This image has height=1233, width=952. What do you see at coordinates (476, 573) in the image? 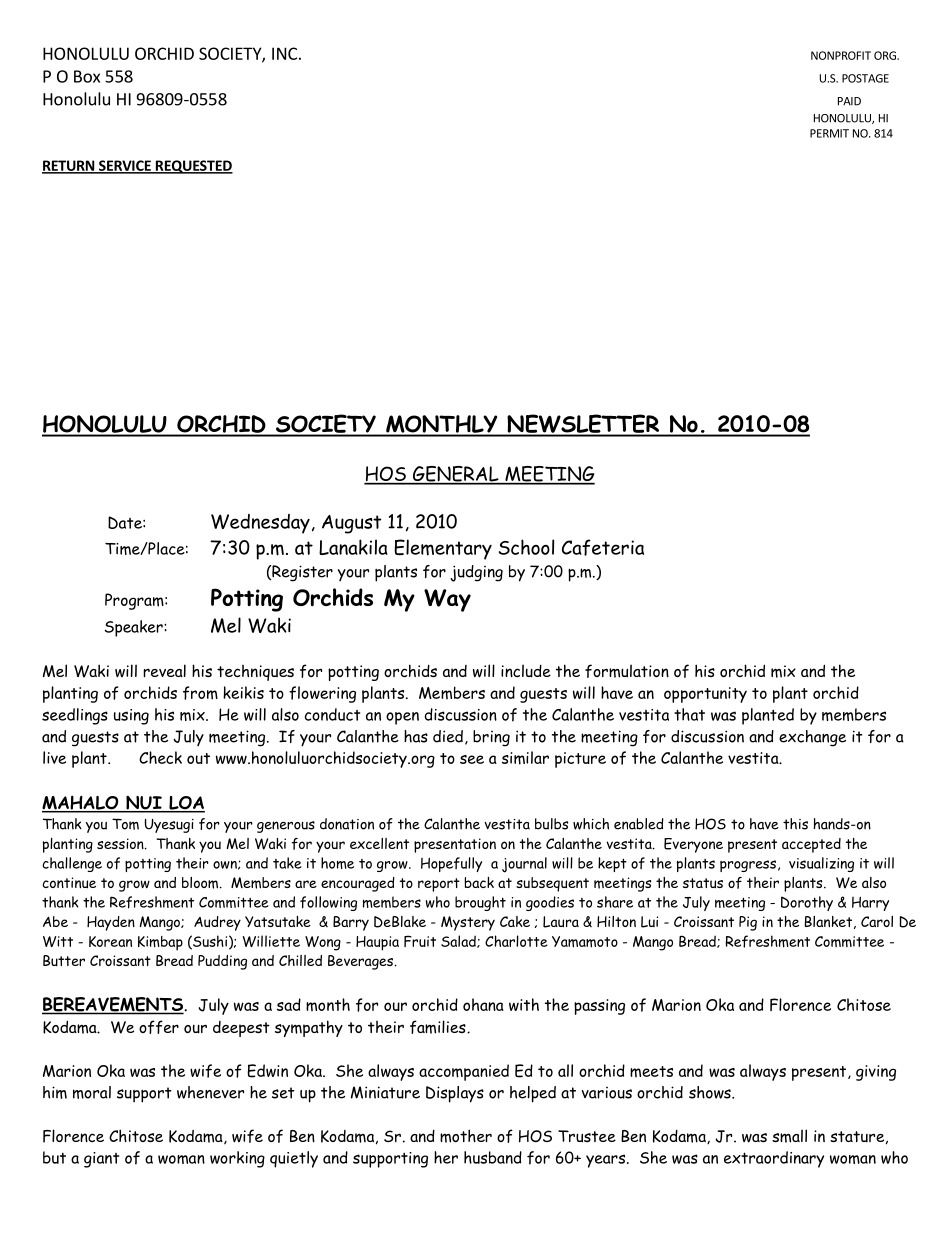
I see `judging` at bounding box center [476, 573].
